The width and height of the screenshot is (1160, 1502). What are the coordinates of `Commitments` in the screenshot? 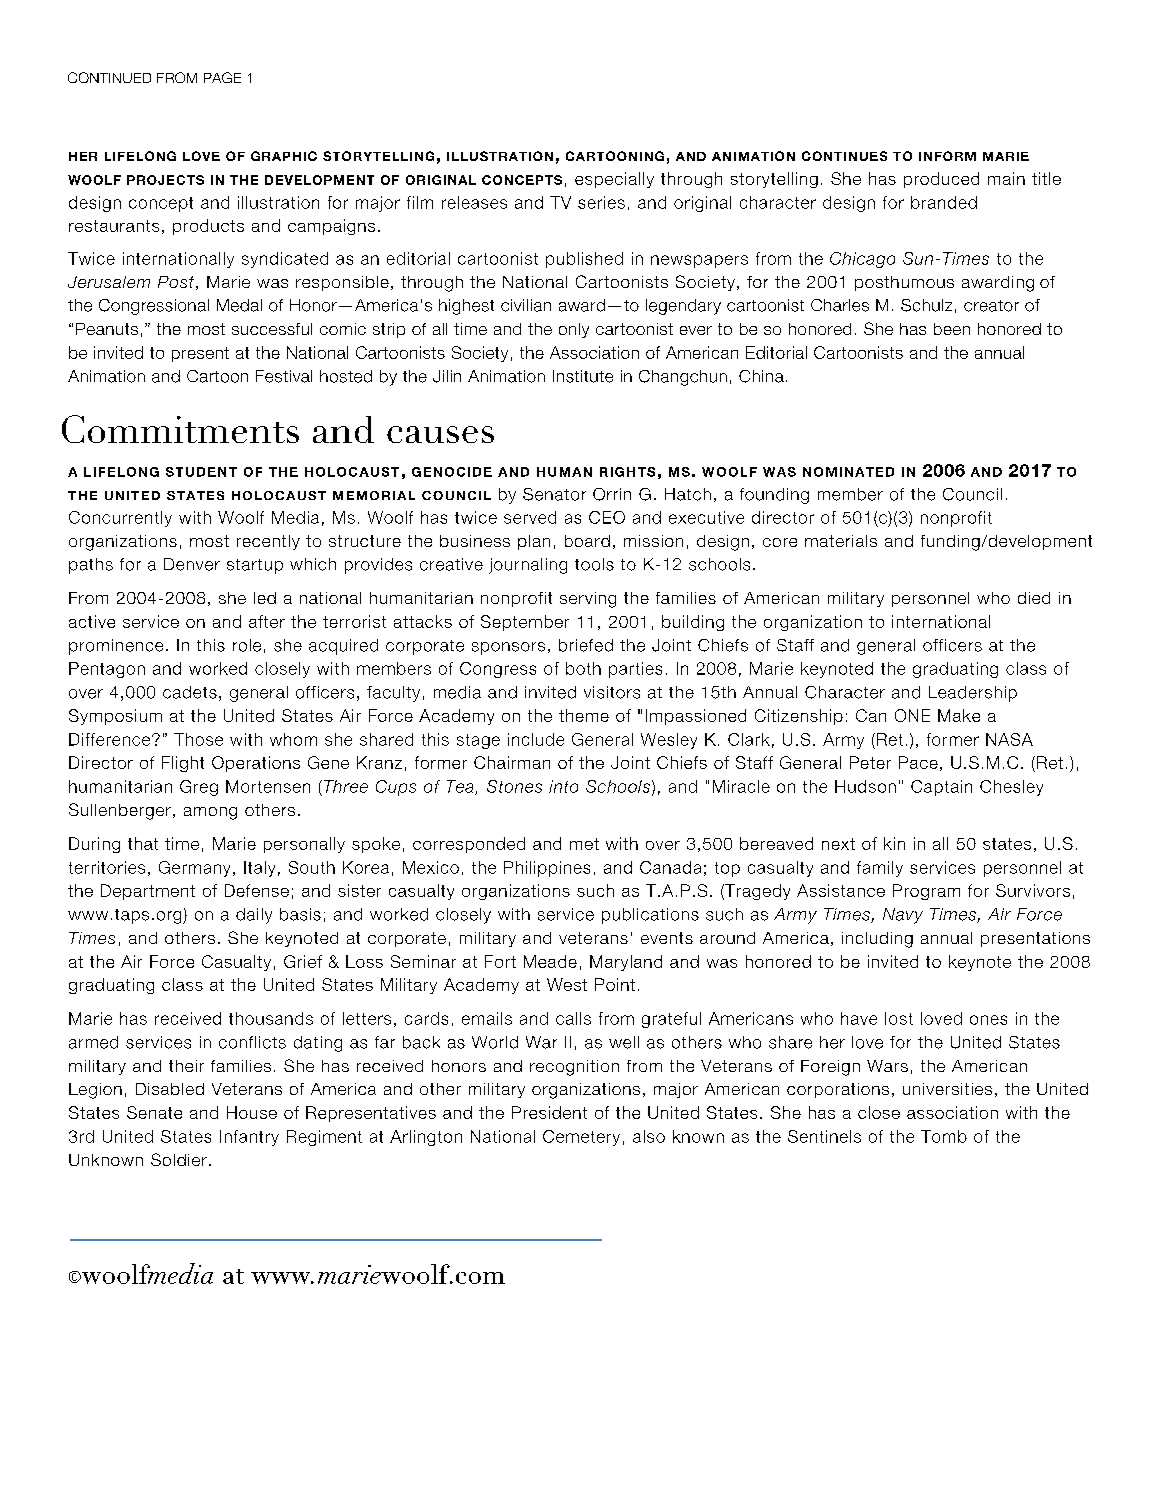 It's located at (180, 429).
